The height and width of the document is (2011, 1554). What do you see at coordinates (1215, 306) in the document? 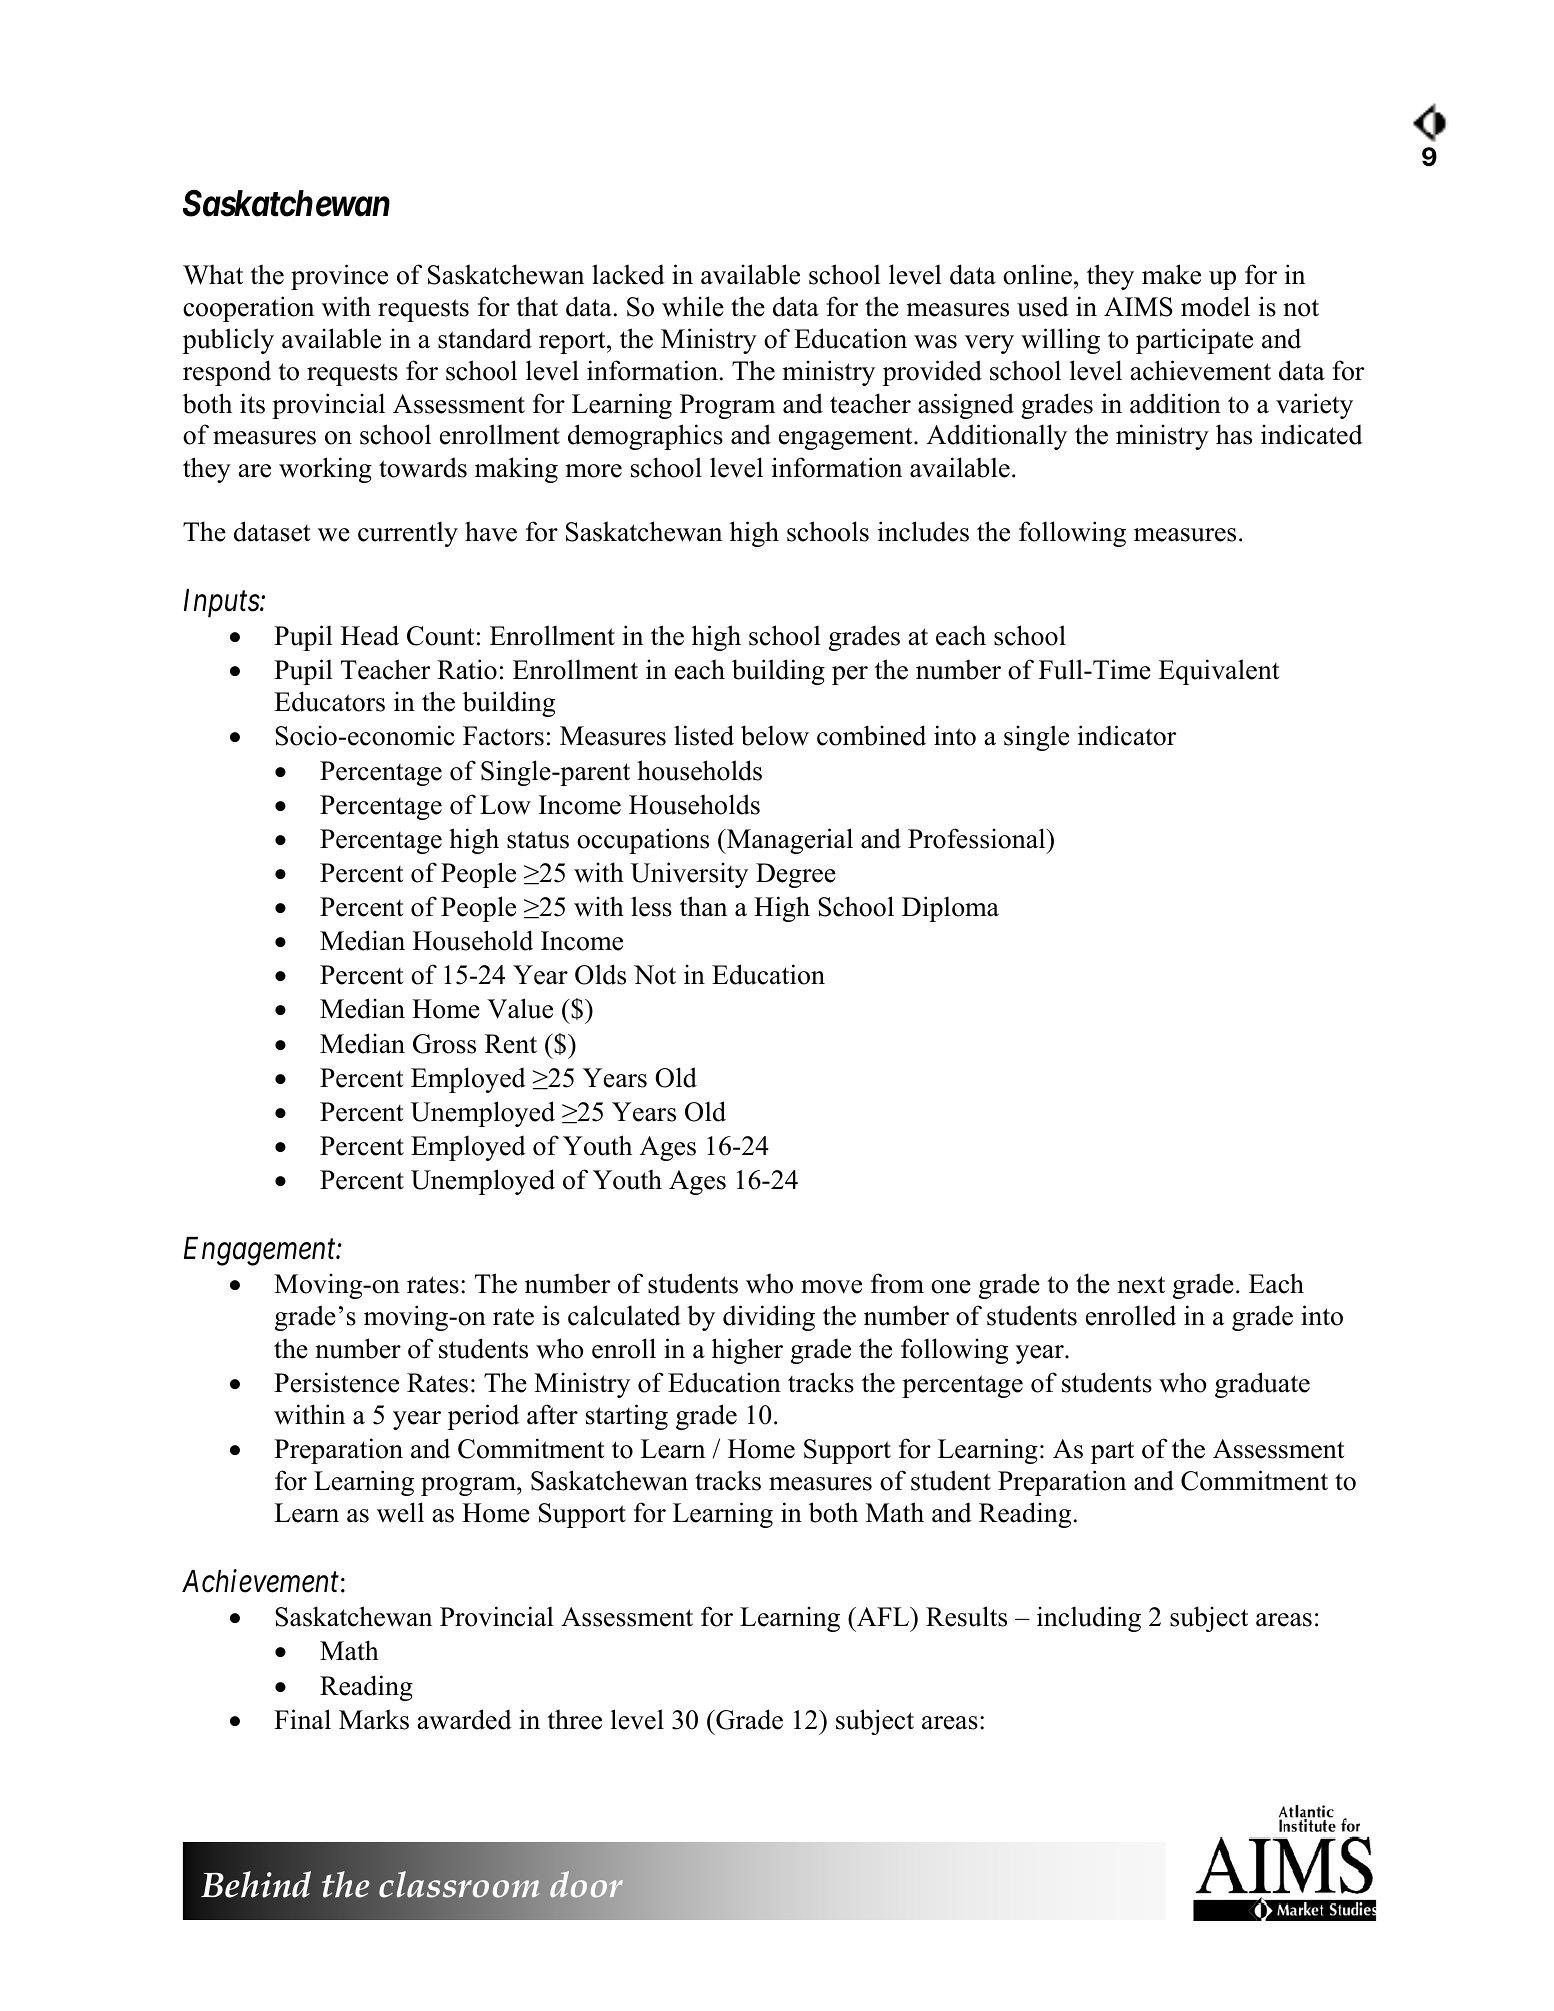
I see `model` at bounding box center [1215, 306].
